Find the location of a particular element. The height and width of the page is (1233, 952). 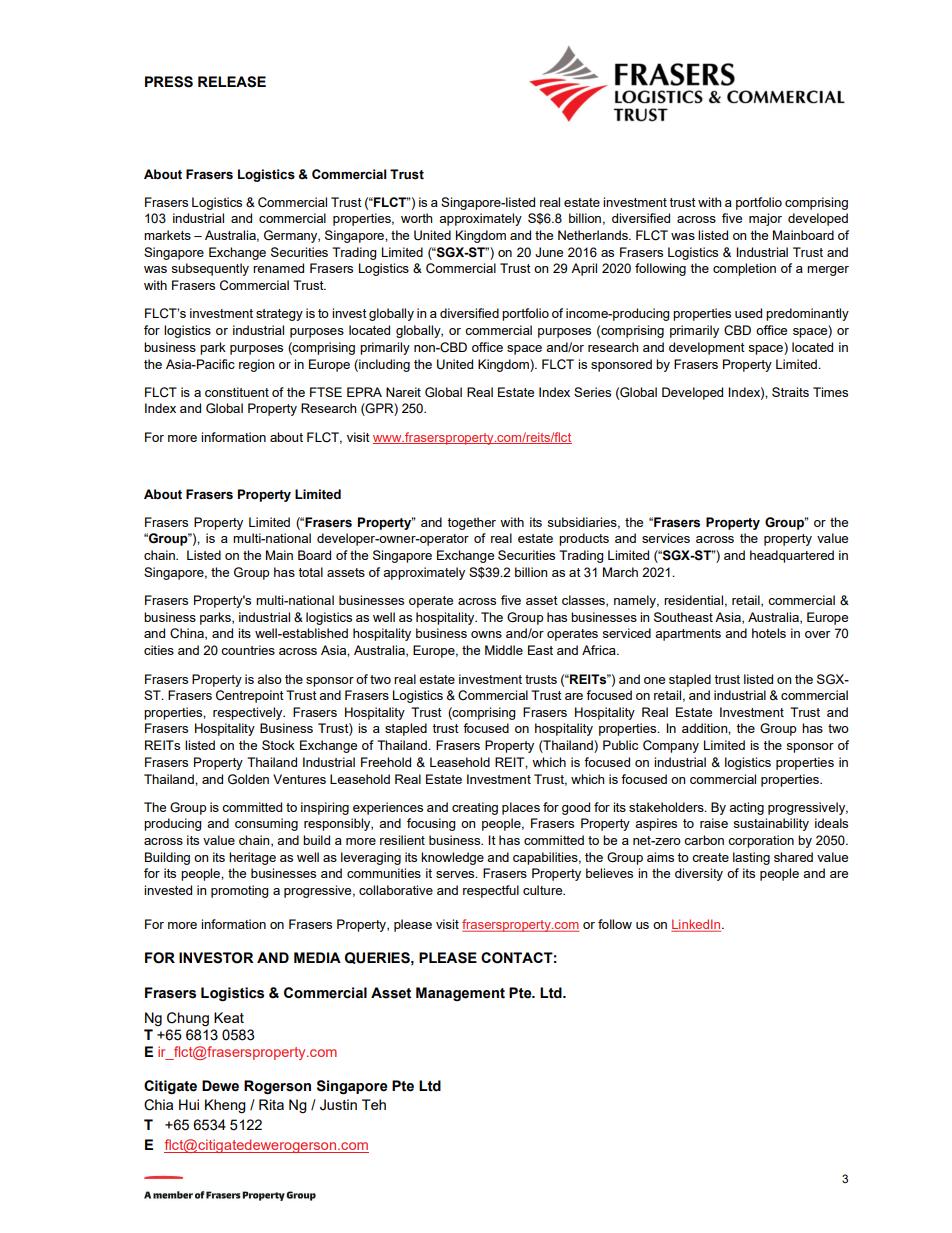

consuming is located at coordinates (266, 824).
